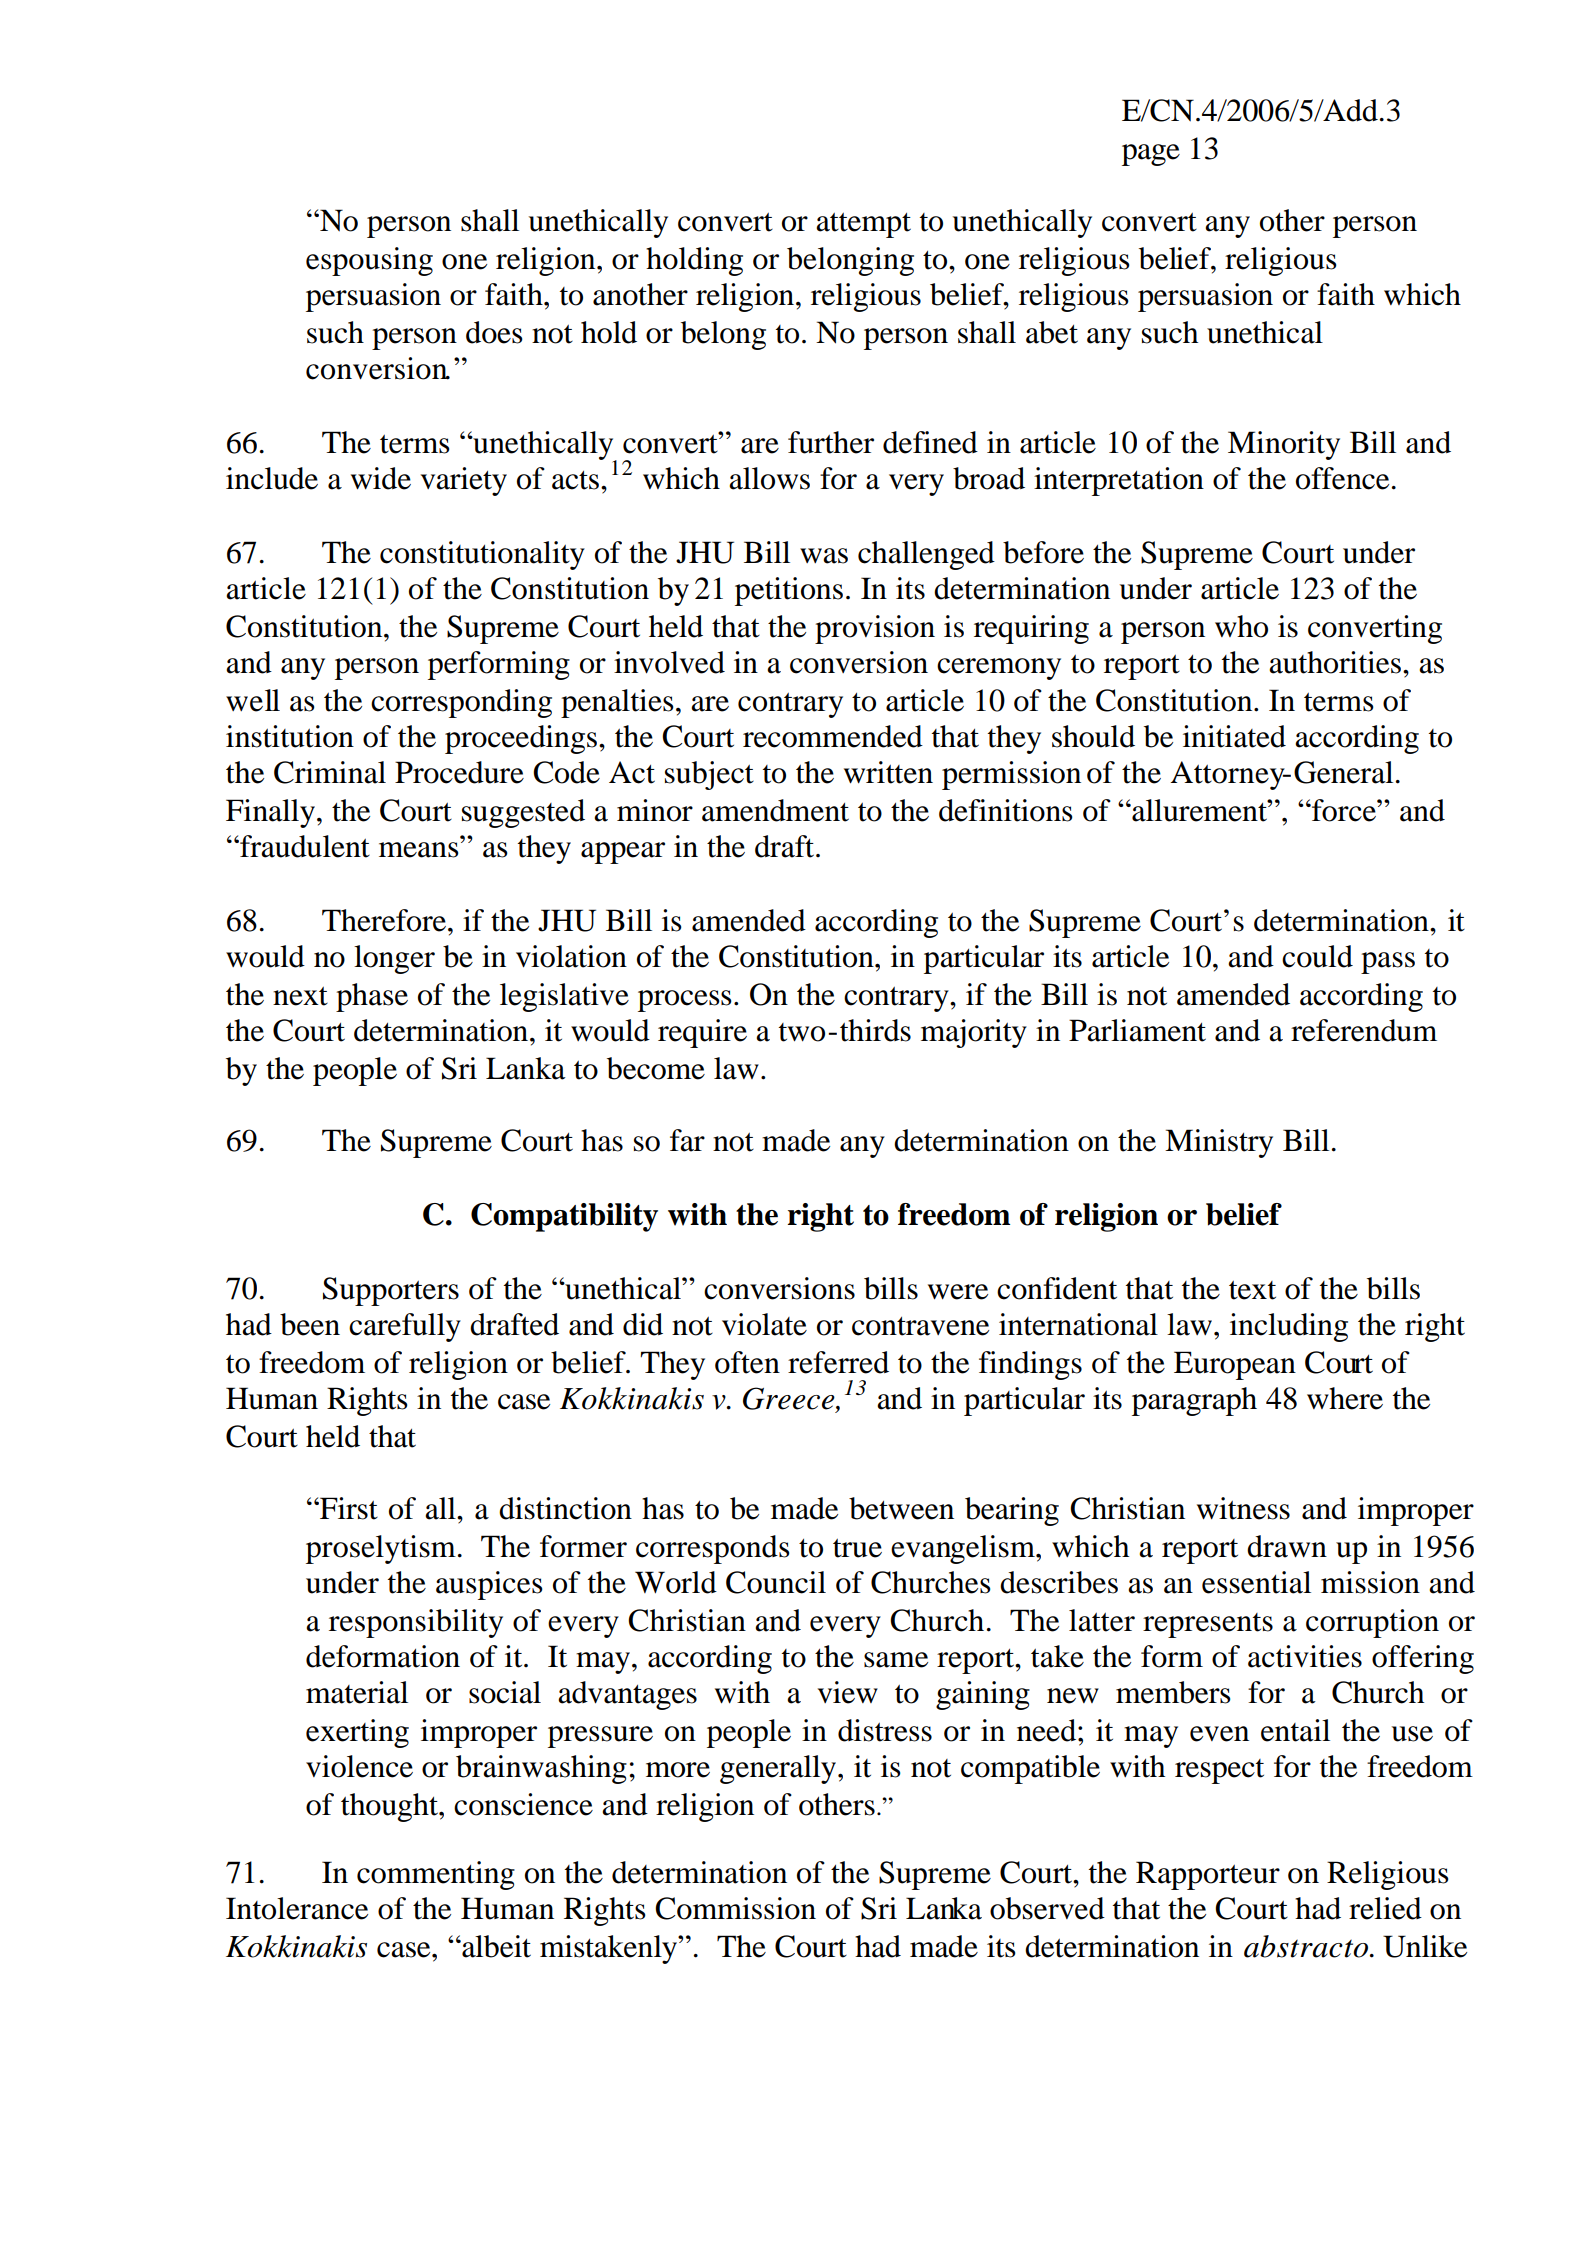 The image size is (1589, 2245). I want to click on referendum, so click(1364, 1030).
